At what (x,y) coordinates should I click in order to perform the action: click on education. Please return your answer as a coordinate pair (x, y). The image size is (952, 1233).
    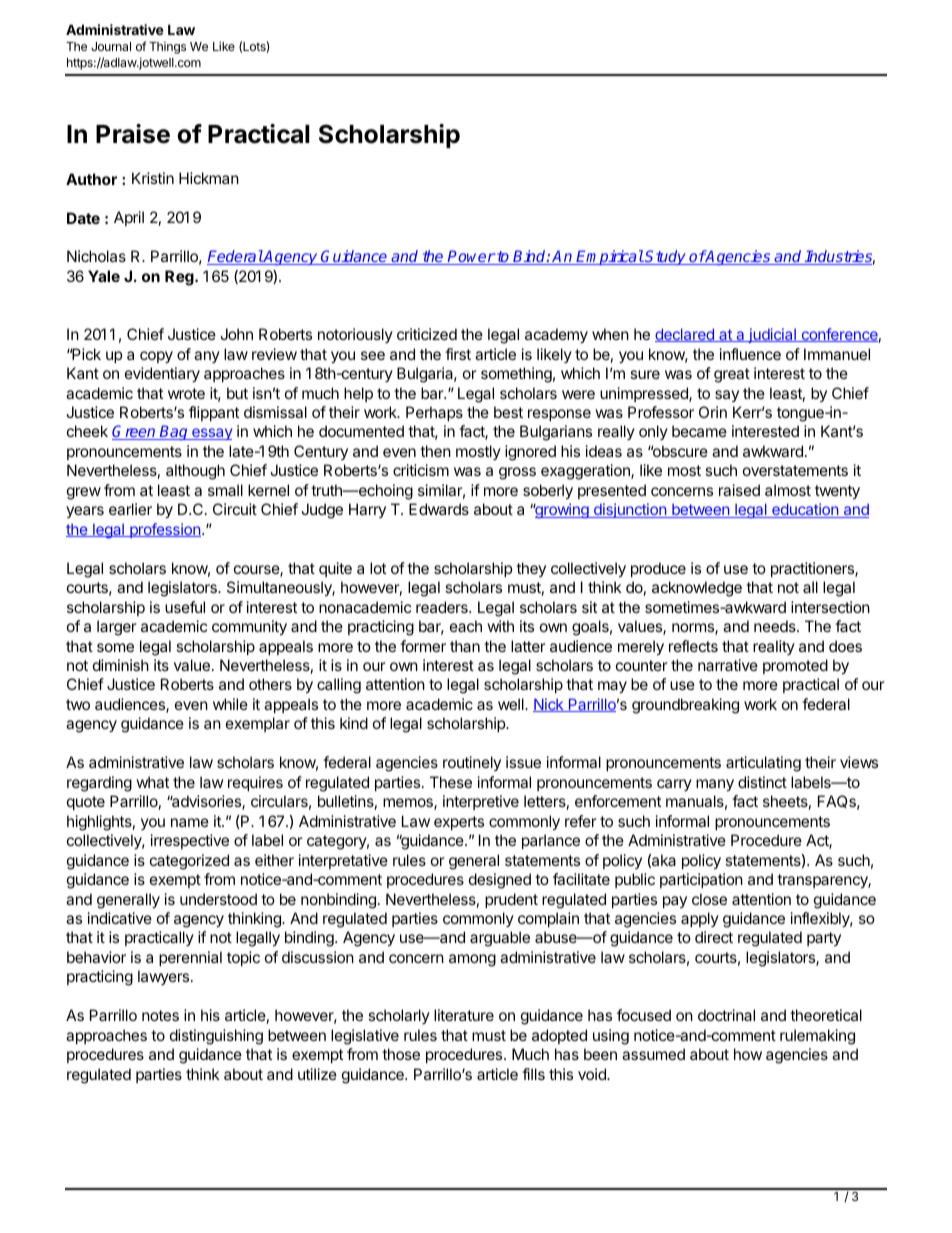
    Looking at the image, I should click on (805, 510).
